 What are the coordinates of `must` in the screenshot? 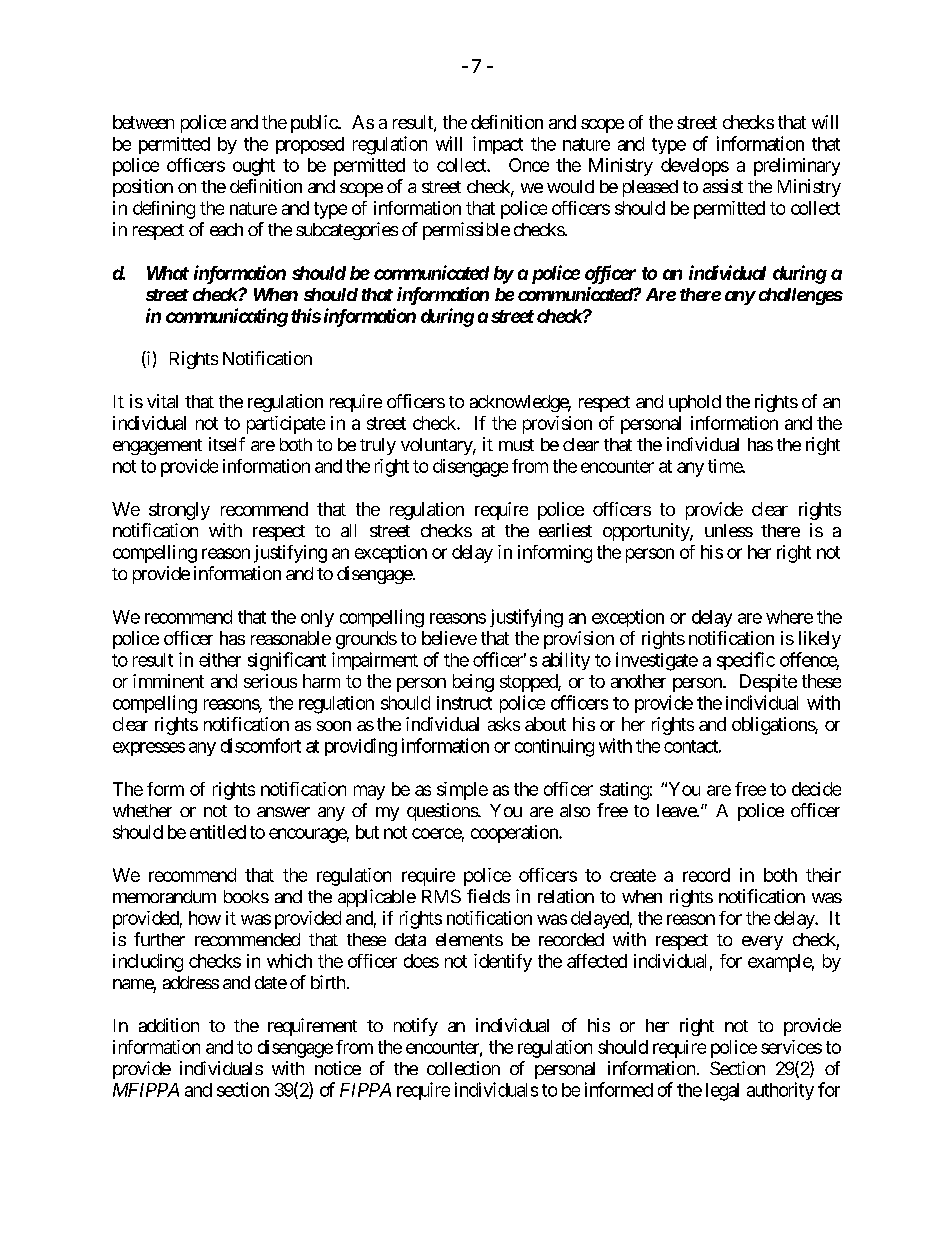 It's located at (516, 445).
